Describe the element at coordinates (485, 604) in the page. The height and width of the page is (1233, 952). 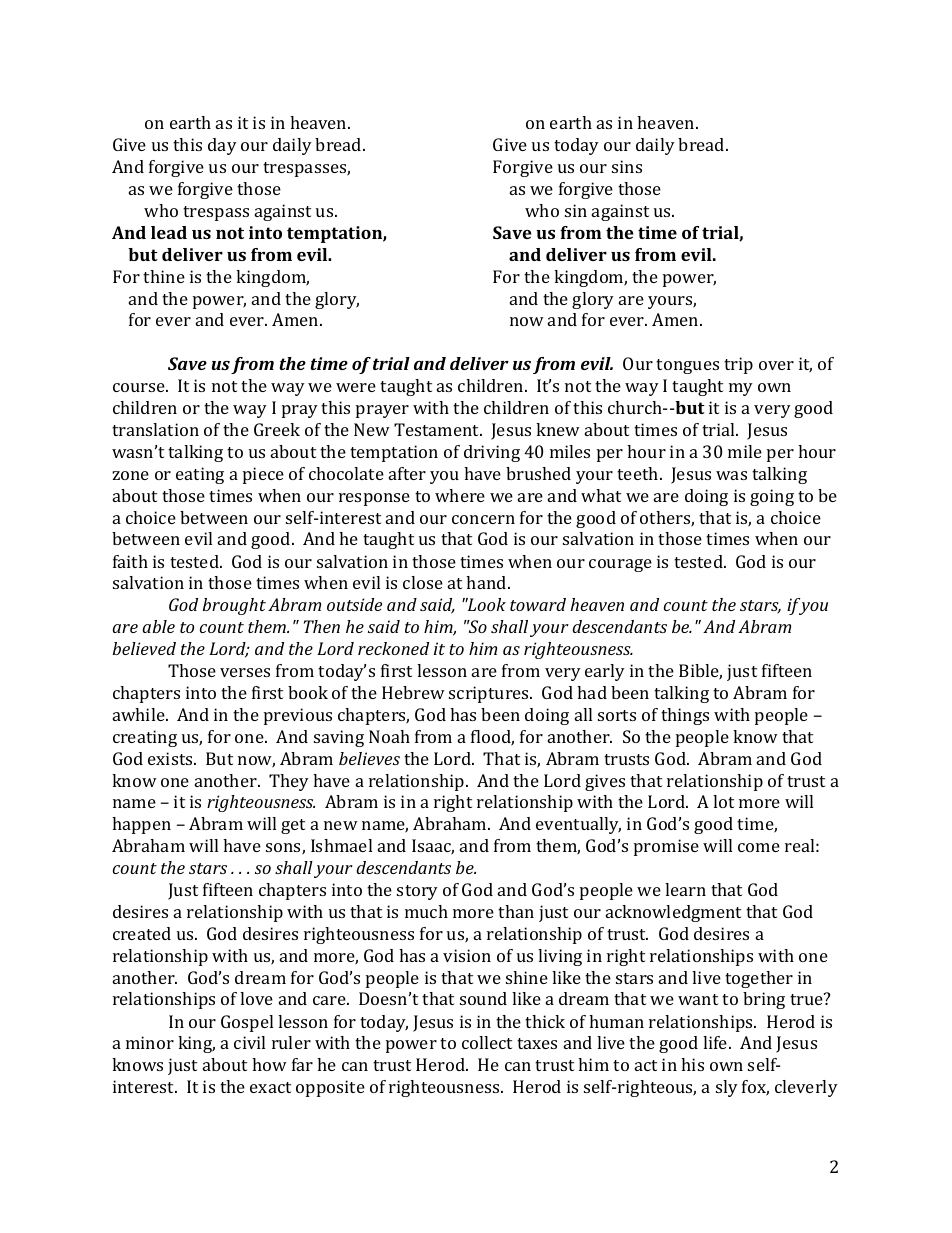
I see `Look` at that location.
